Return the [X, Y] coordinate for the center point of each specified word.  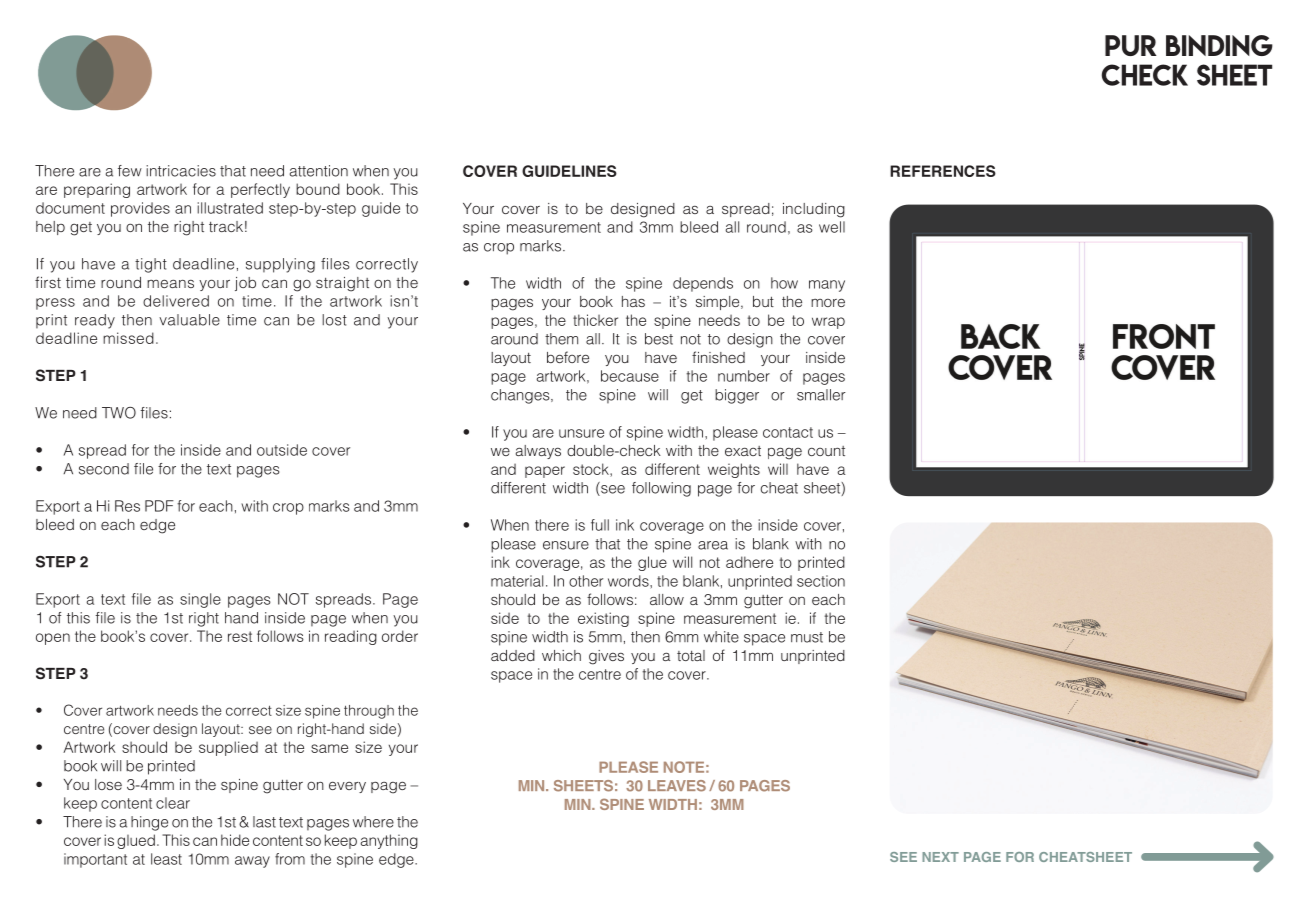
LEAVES [677, 786]
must [807, 637]
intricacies [181, 171]
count [826, 451]
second [104, 469]
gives [606, 657]
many [827, 286]
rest [240, 636]
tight [151, 265]
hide [235, 840]
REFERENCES [943, 171]
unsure [581, 433]
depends [703, 284]
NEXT [940, 857]
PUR [1131, 45]
